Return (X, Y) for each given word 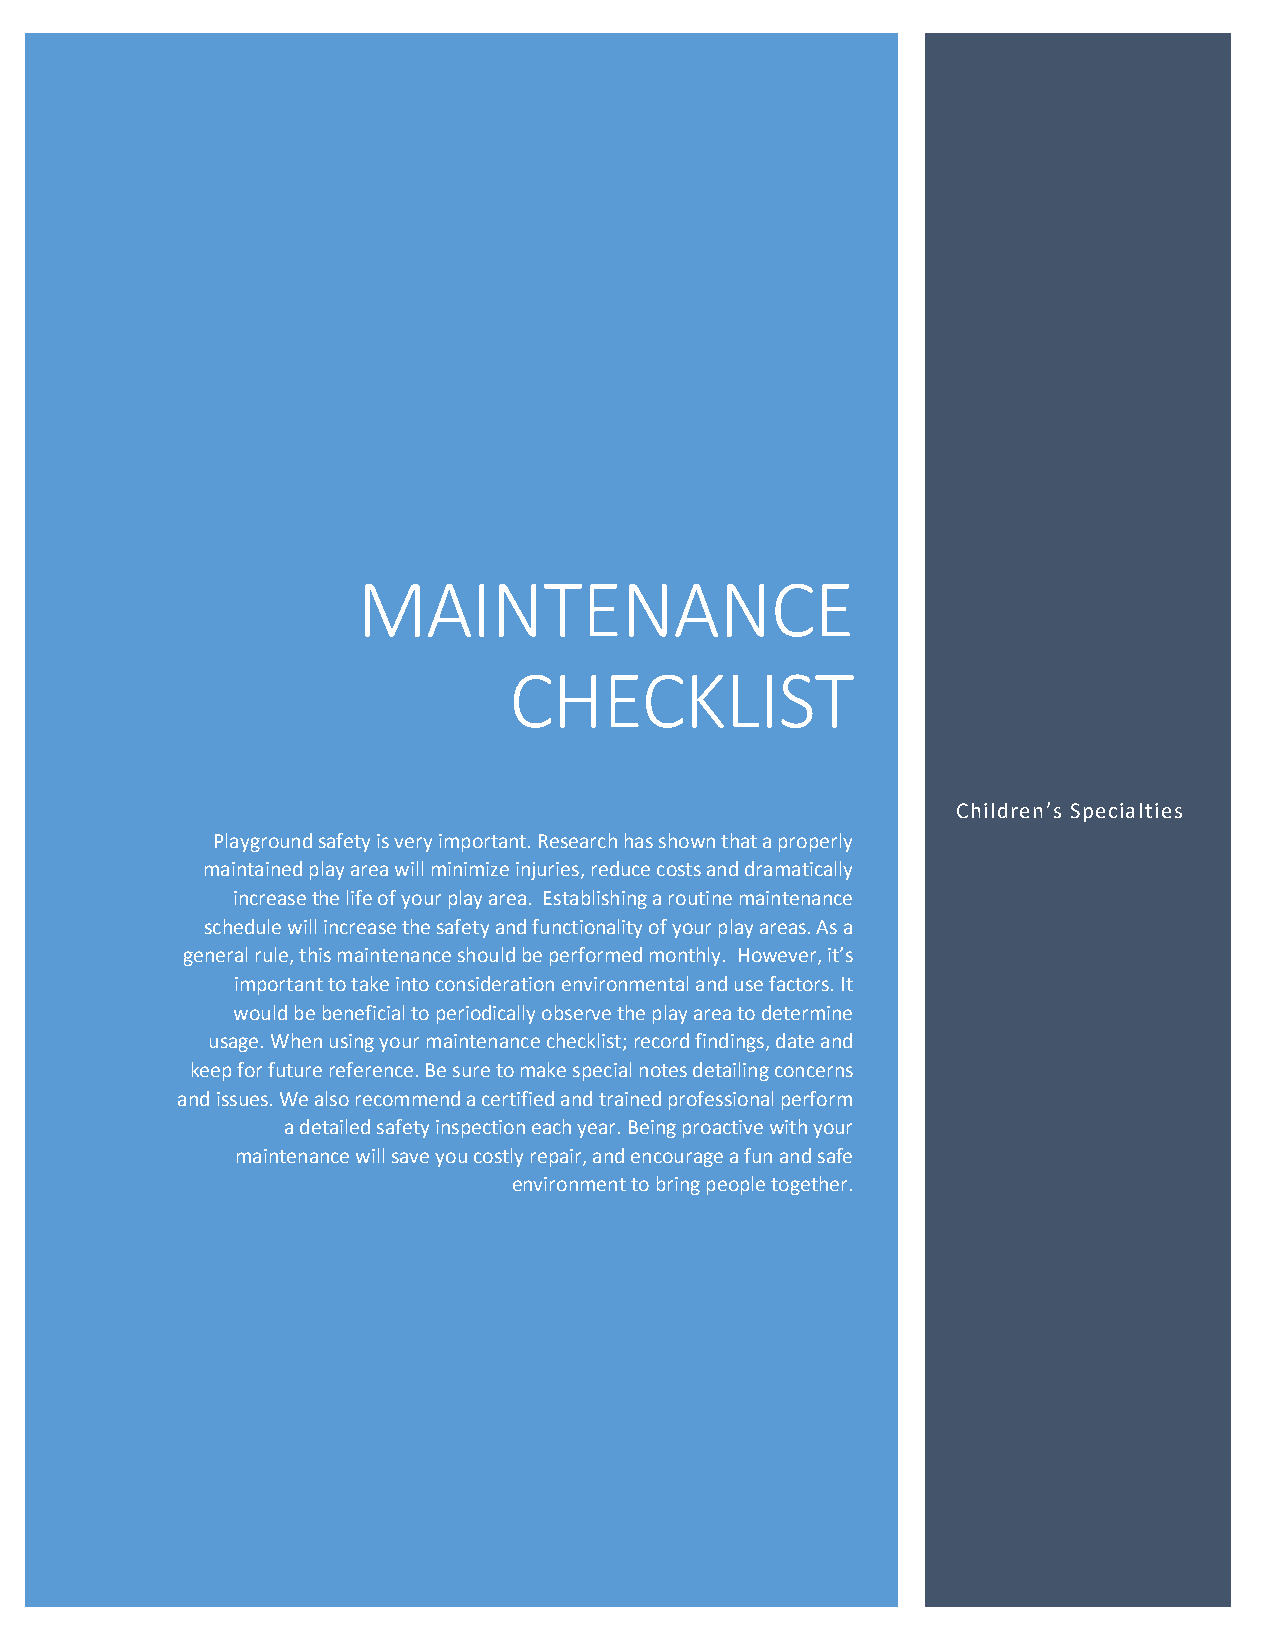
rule (273, 956)
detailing (731, 1071)
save (410, 1157)
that (739, 840)
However (779, 956)
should (486, 954)
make (543, 1069)
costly (498, 1157)
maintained (253, 868)
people (736, 1185)
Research (578, 840)
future (295, 1069)
